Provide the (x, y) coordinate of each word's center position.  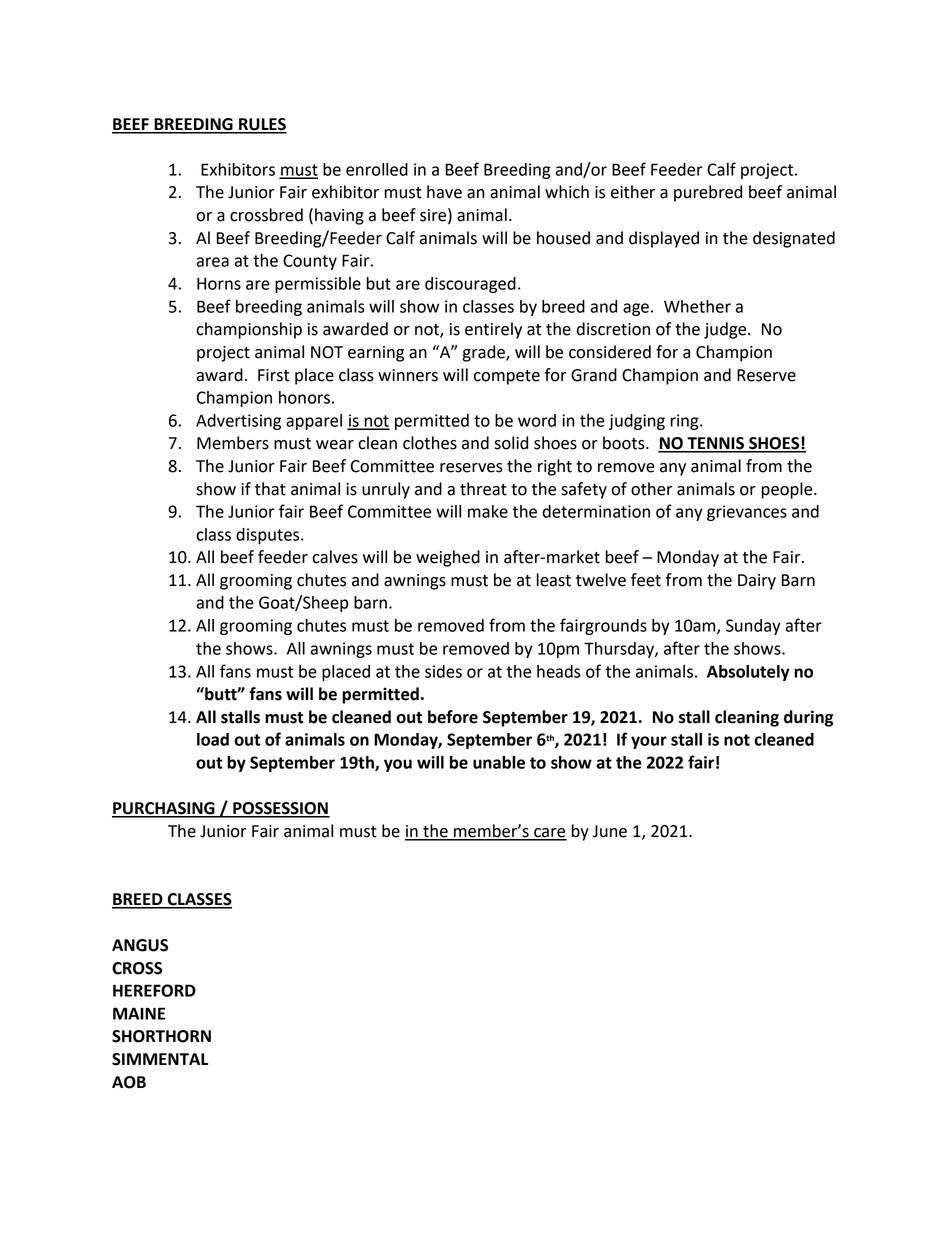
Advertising (238, 422)
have (444, 192)
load (213, 739)
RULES (262, 125)
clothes (430, 443)
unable (499, 762)
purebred (708, 193)
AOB (129, 1082)
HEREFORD (154, 990)
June (610, 831)
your (649, 742)
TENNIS (715, 444)
